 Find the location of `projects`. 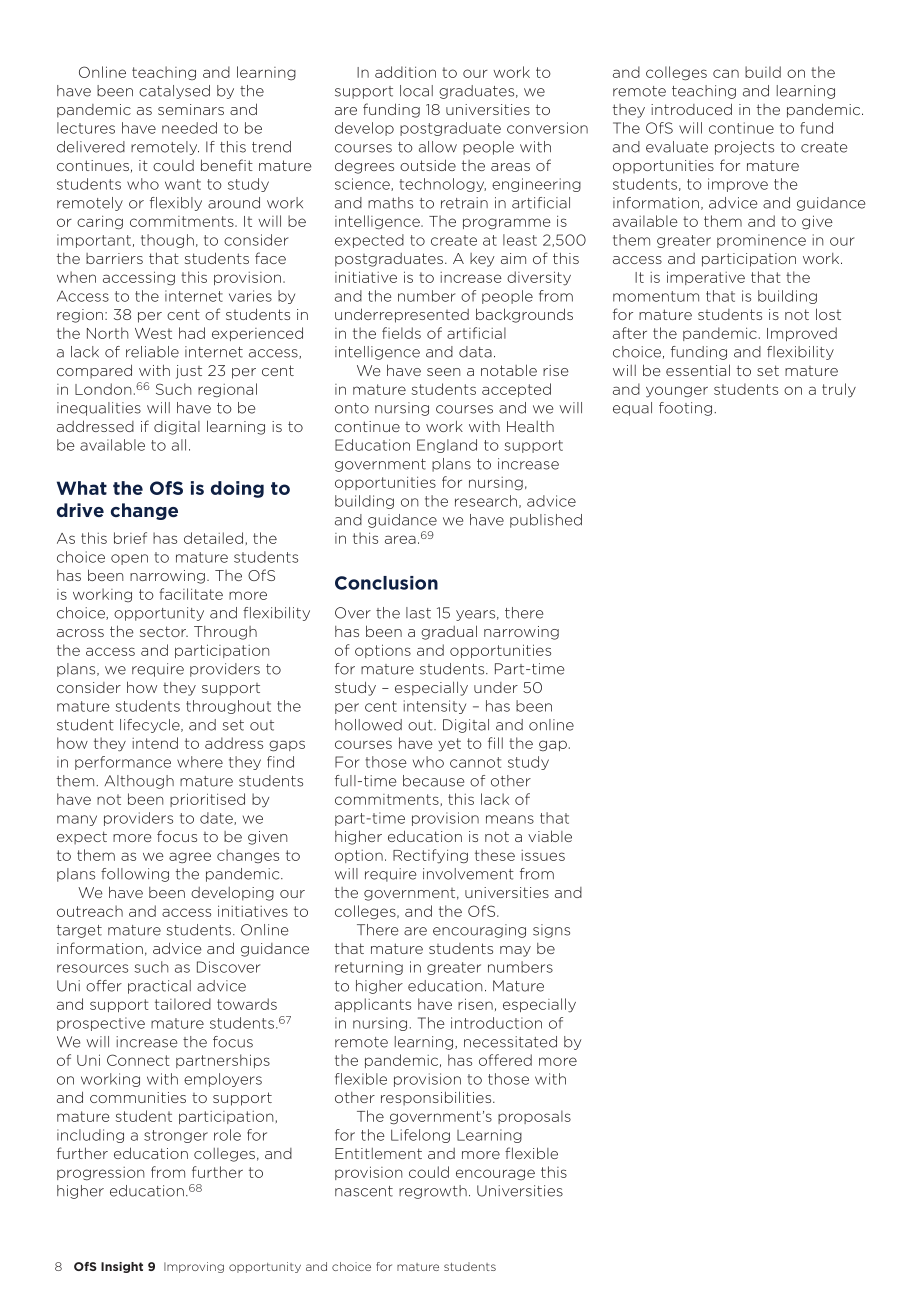

projects is located at coordinates (744, 148).
